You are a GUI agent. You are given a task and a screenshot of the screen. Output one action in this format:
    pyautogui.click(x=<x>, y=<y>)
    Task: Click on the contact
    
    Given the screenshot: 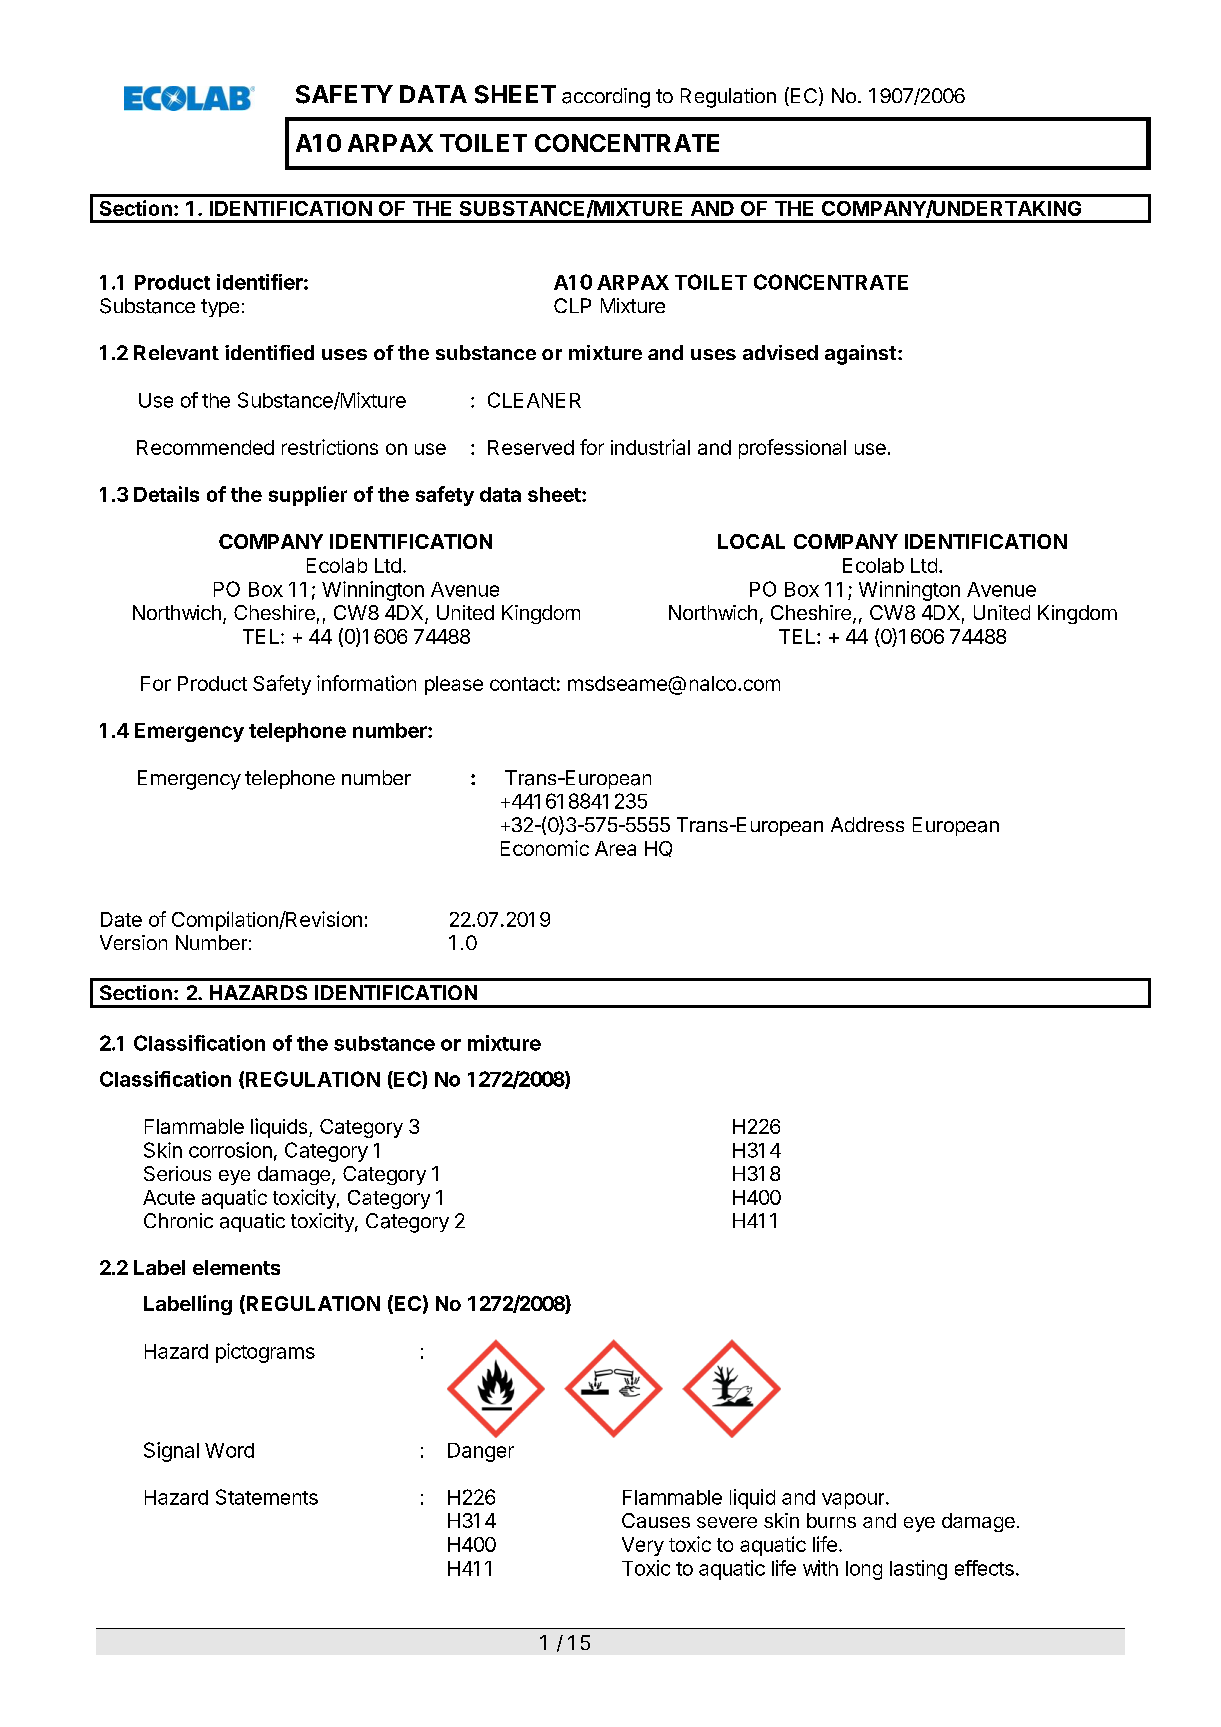 What is the action you would take?
    pyautogui.click(x=523, y=684)
